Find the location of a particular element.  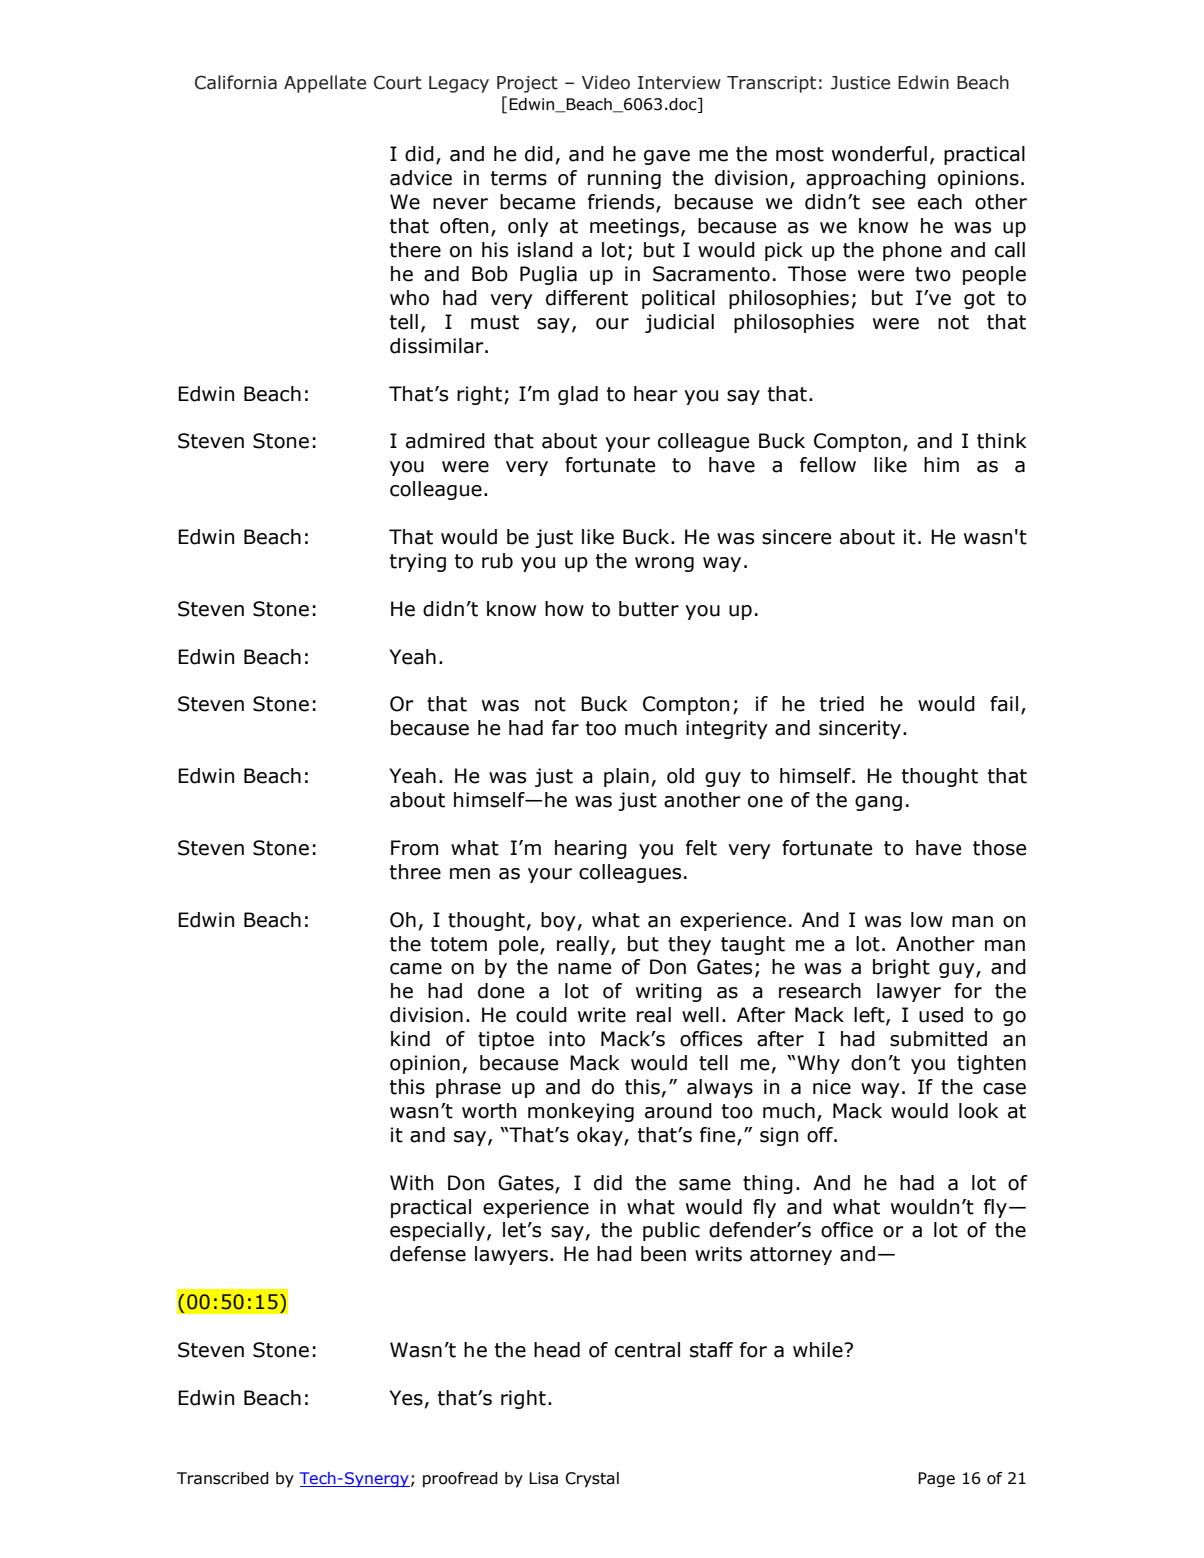

gang is located at coordinates (878, 803).
